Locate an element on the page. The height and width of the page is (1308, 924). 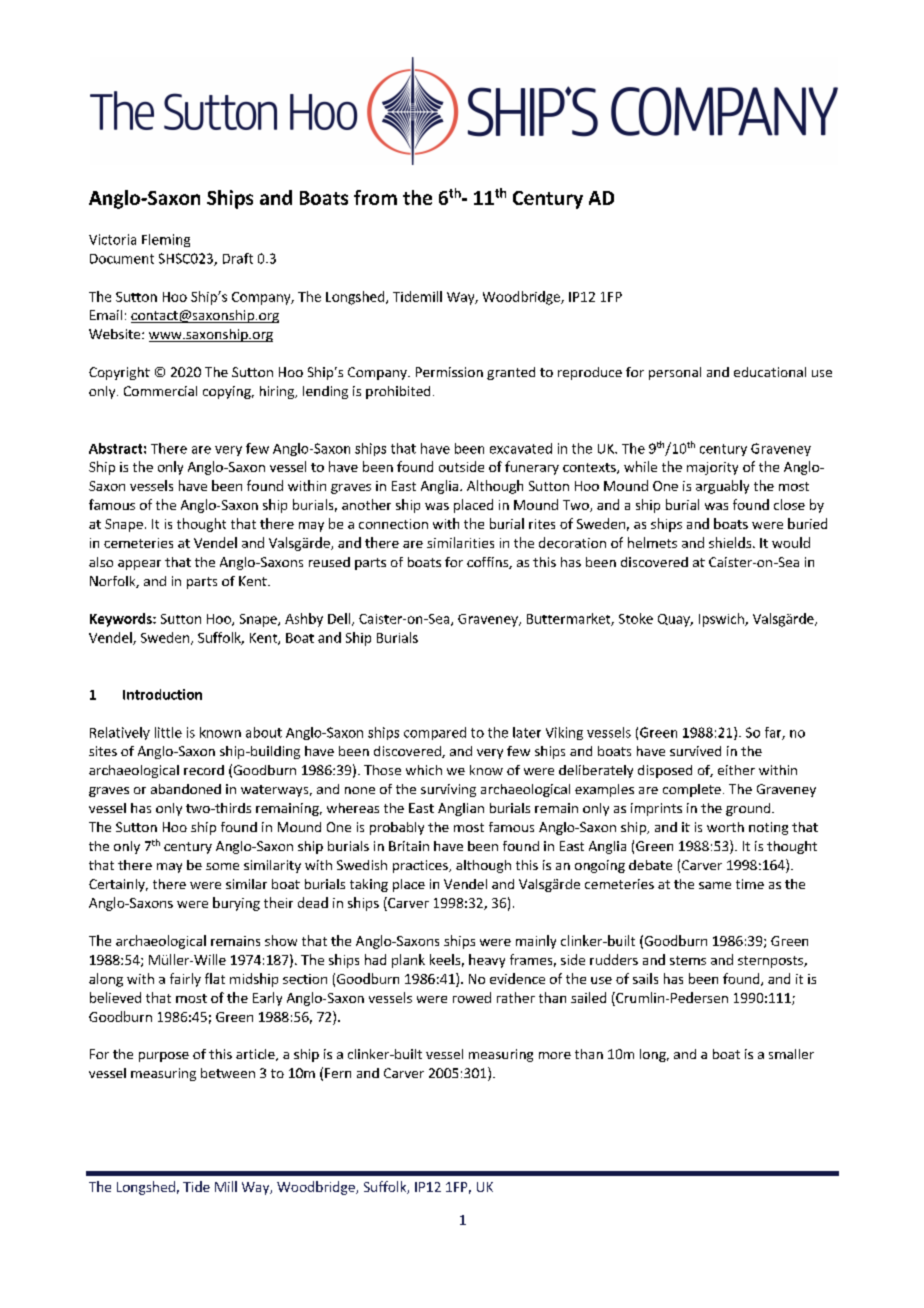
Ipswich is located at coordinates (722, 620).
